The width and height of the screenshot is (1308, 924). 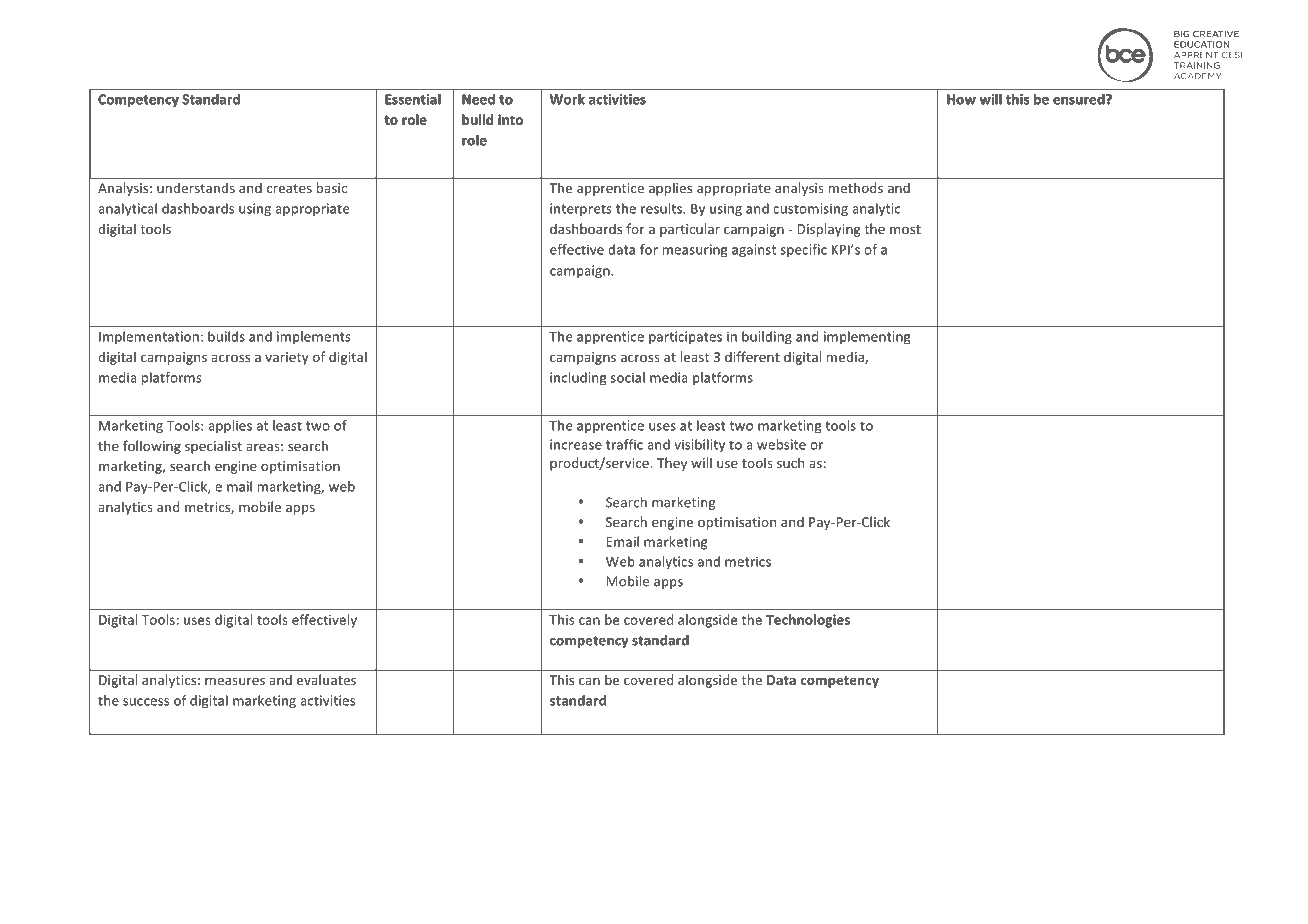 I want to click on Work, so click(x=567, y=99).
